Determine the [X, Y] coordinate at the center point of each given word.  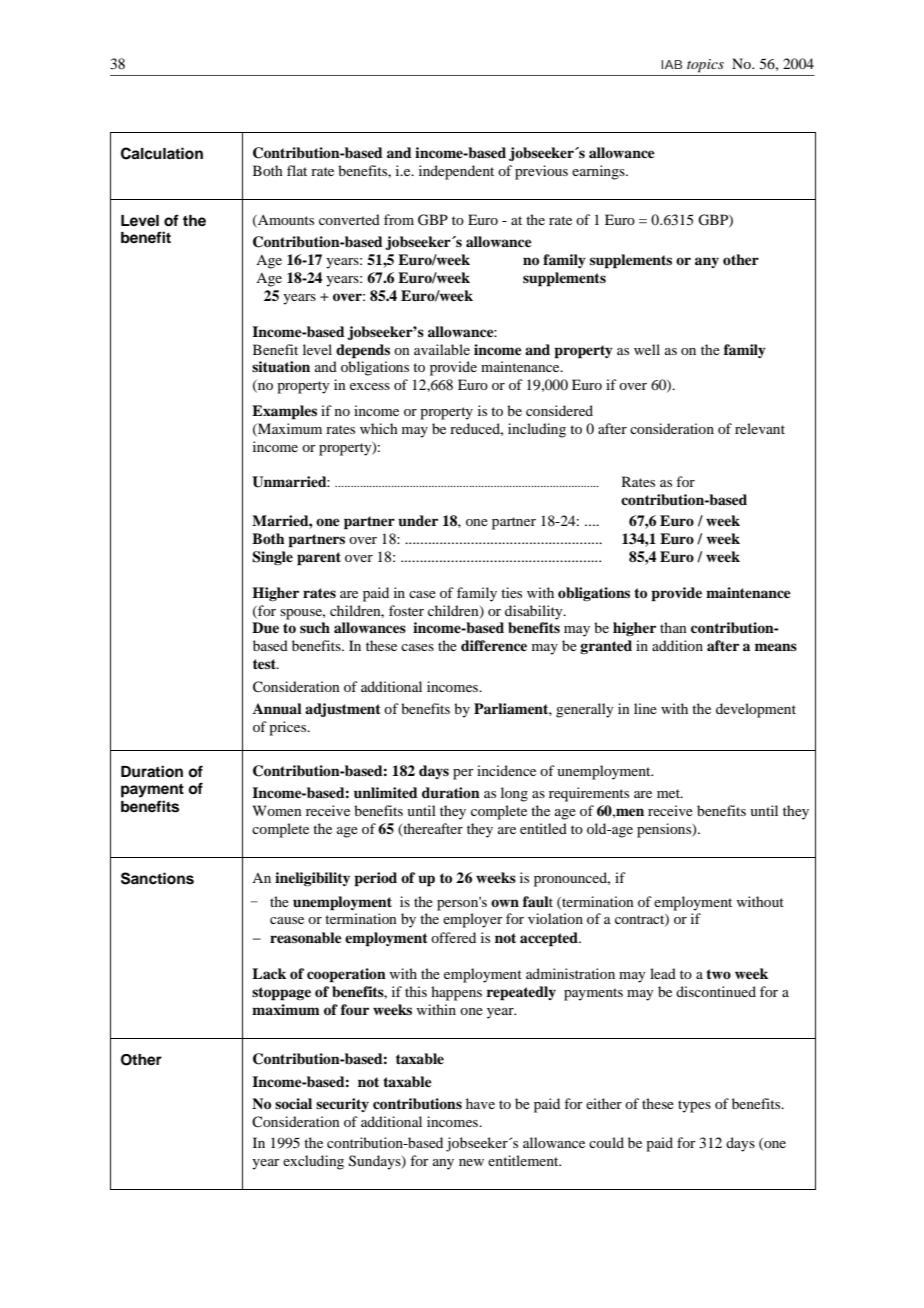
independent [456, 172]
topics [705, 66]
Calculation [162, 153]
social [293, 1103]
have [480, 1103]
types [694, 1106]
